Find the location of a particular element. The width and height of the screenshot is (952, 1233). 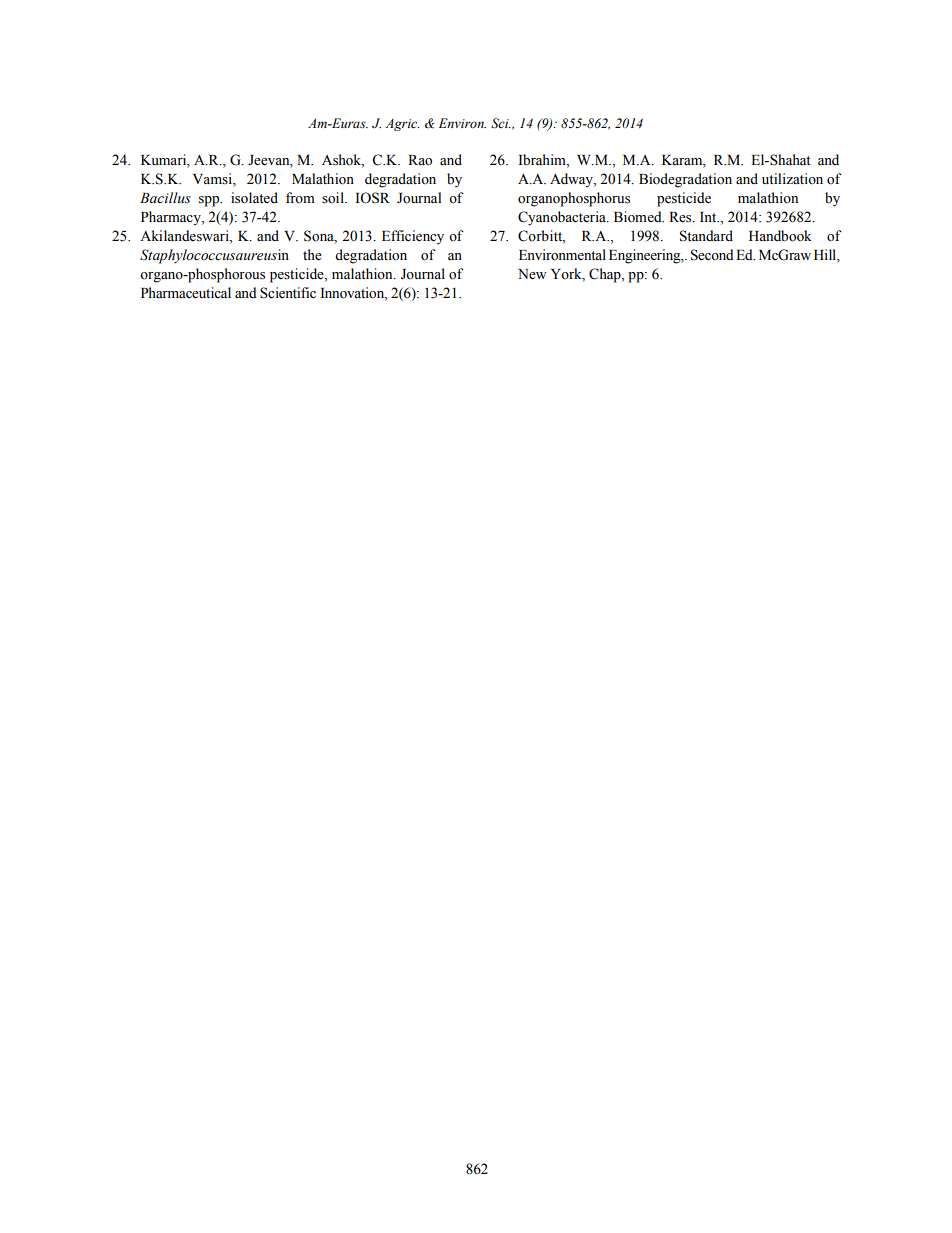

Int is located at coordinates (709, 217).
